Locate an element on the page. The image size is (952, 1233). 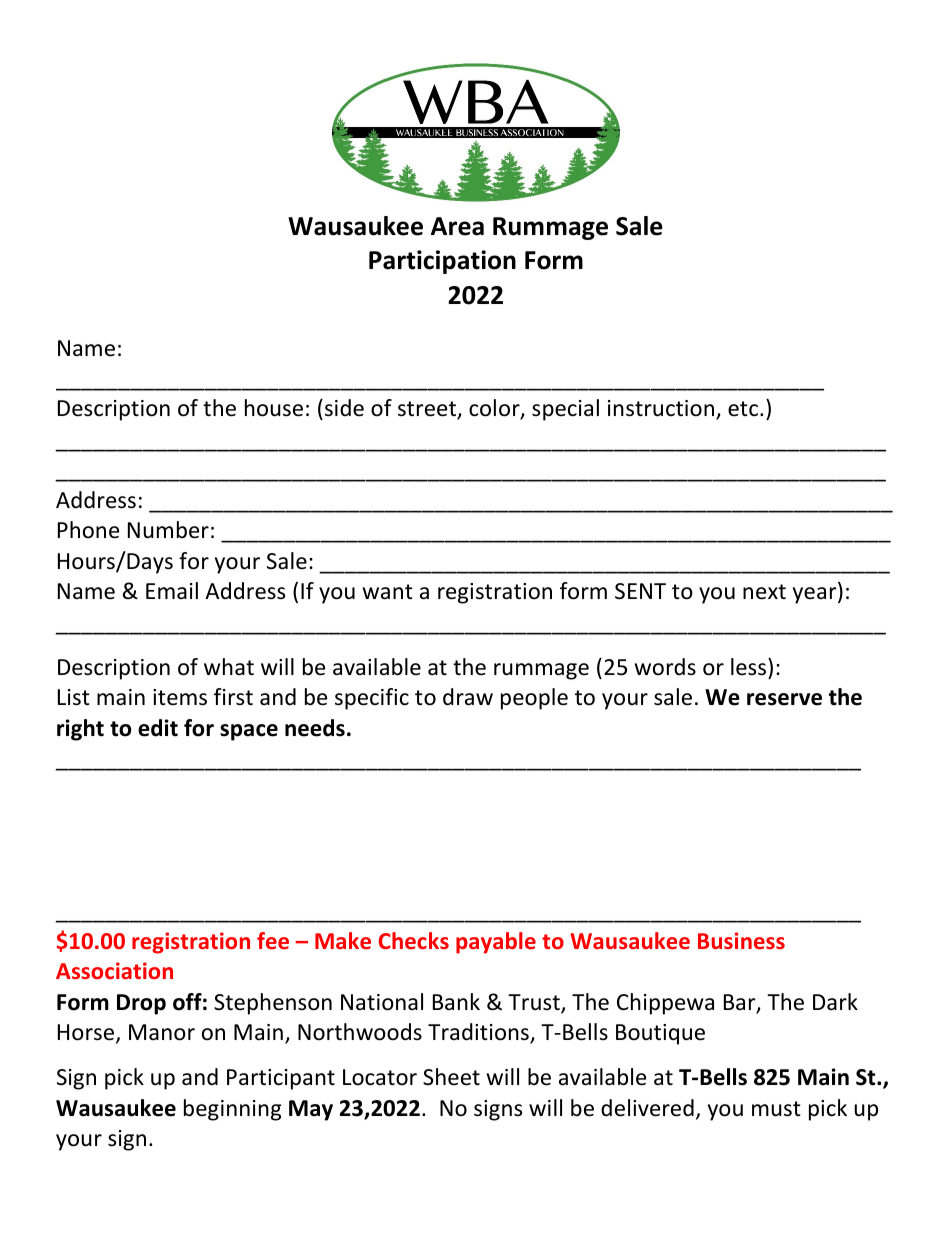
beginning is located at coordinates (232, 1110).
